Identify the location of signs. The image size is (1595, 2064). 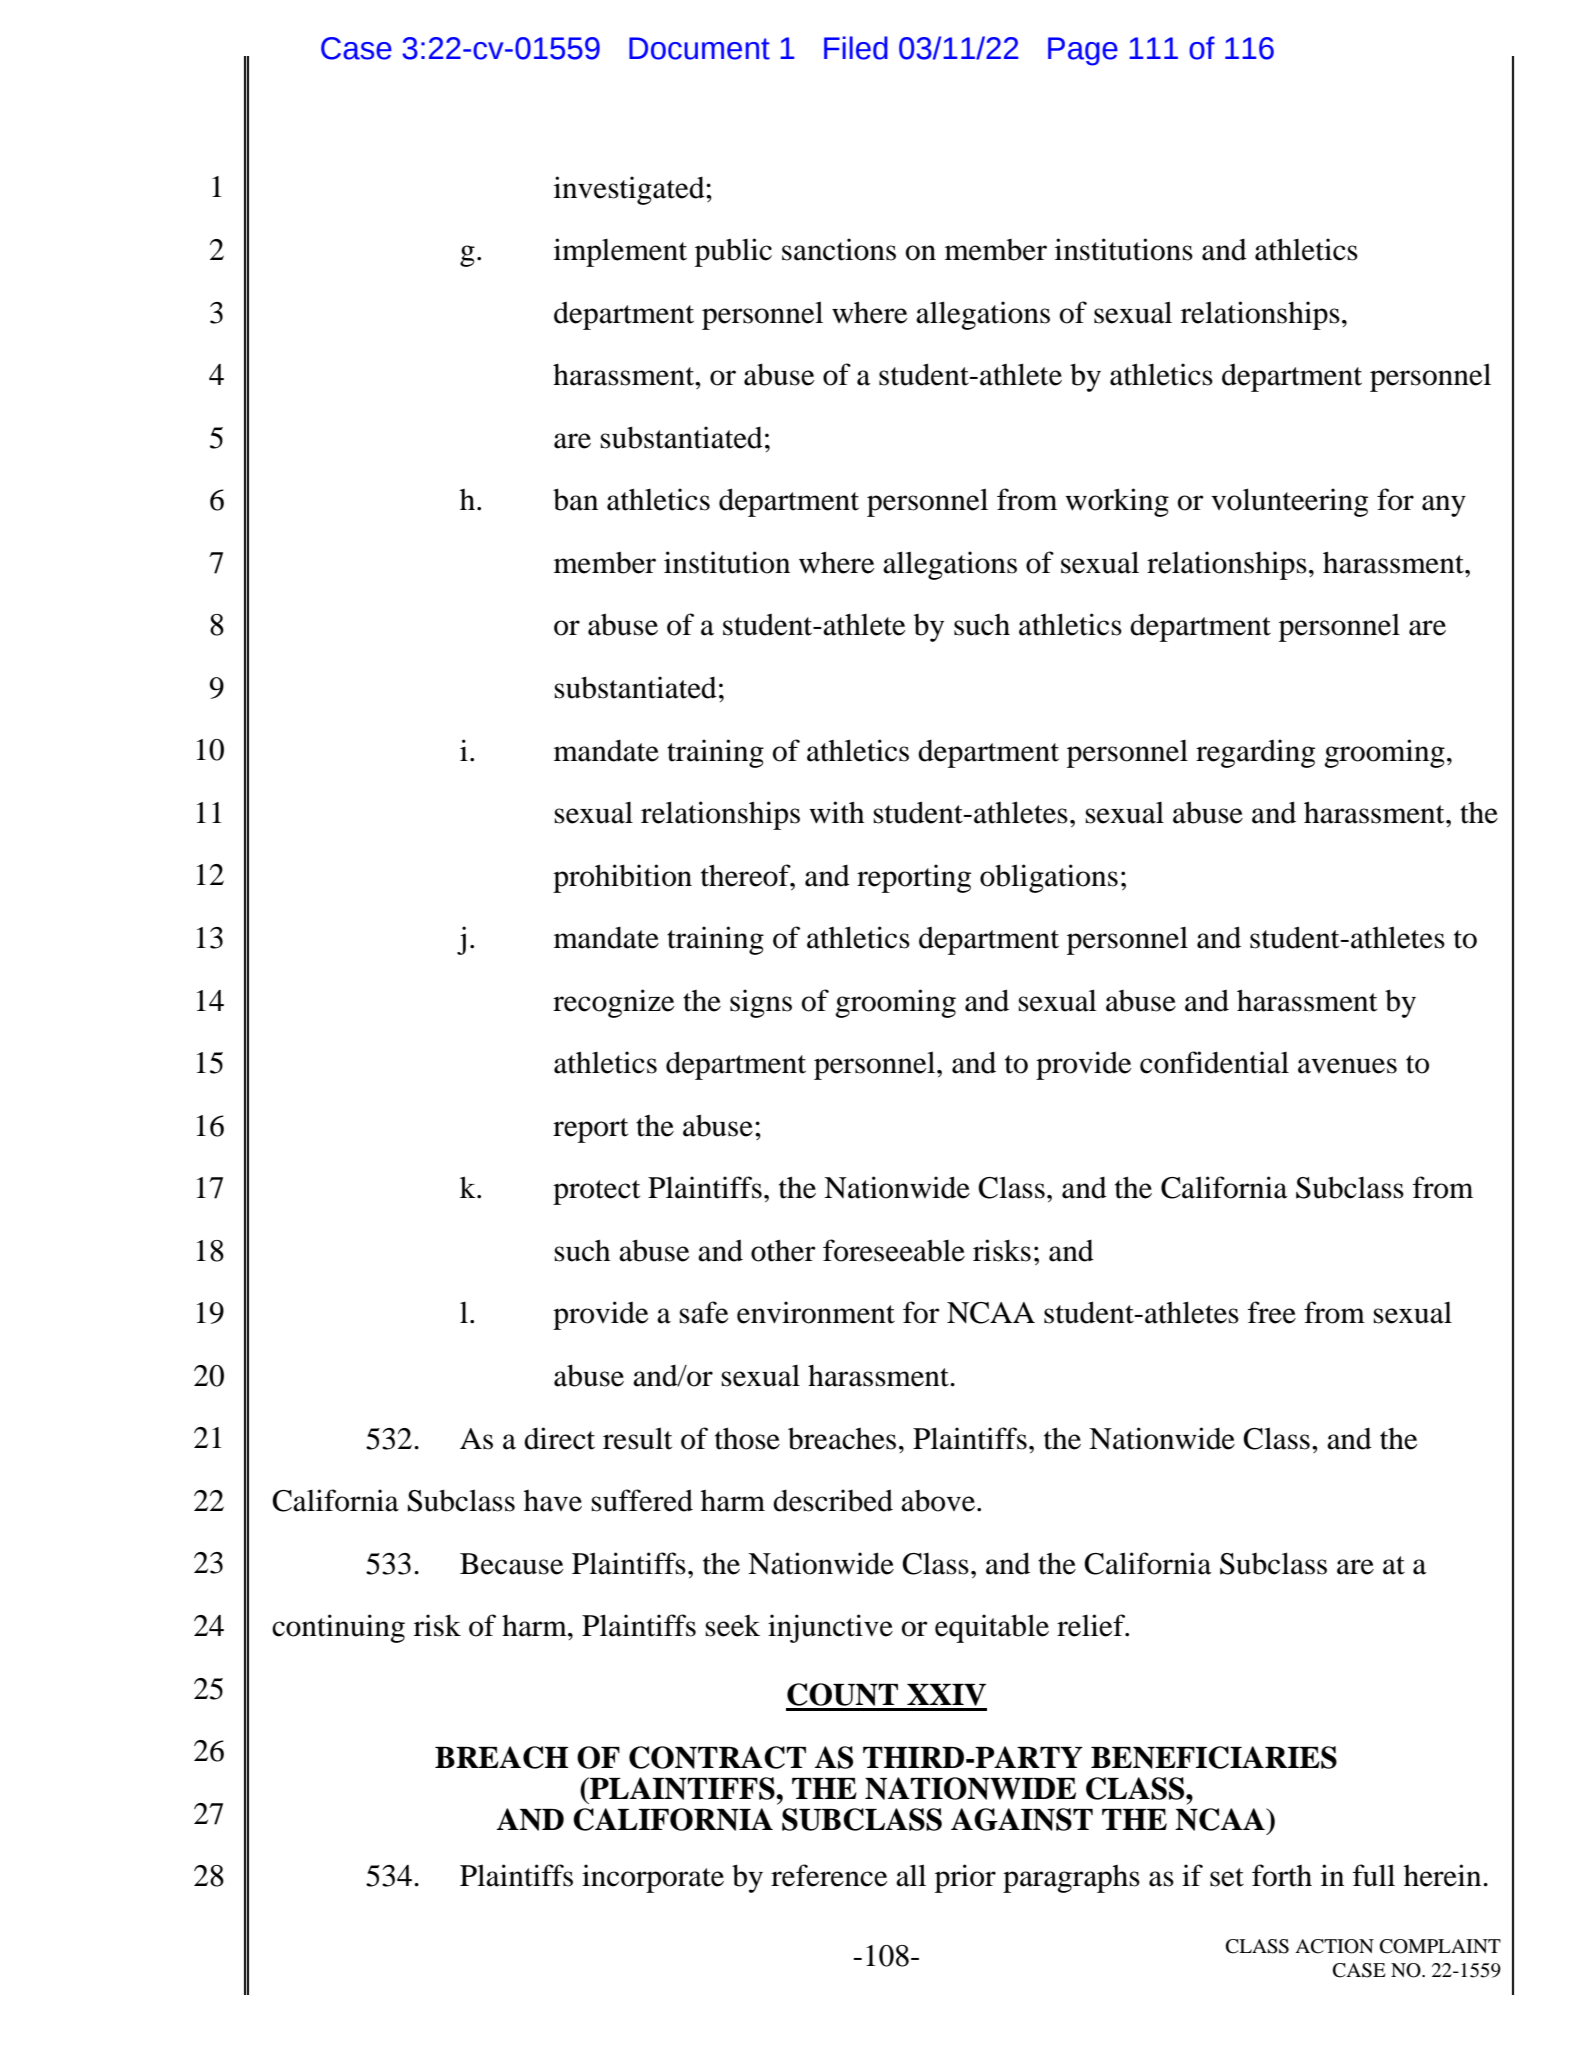
(761, 1003).
